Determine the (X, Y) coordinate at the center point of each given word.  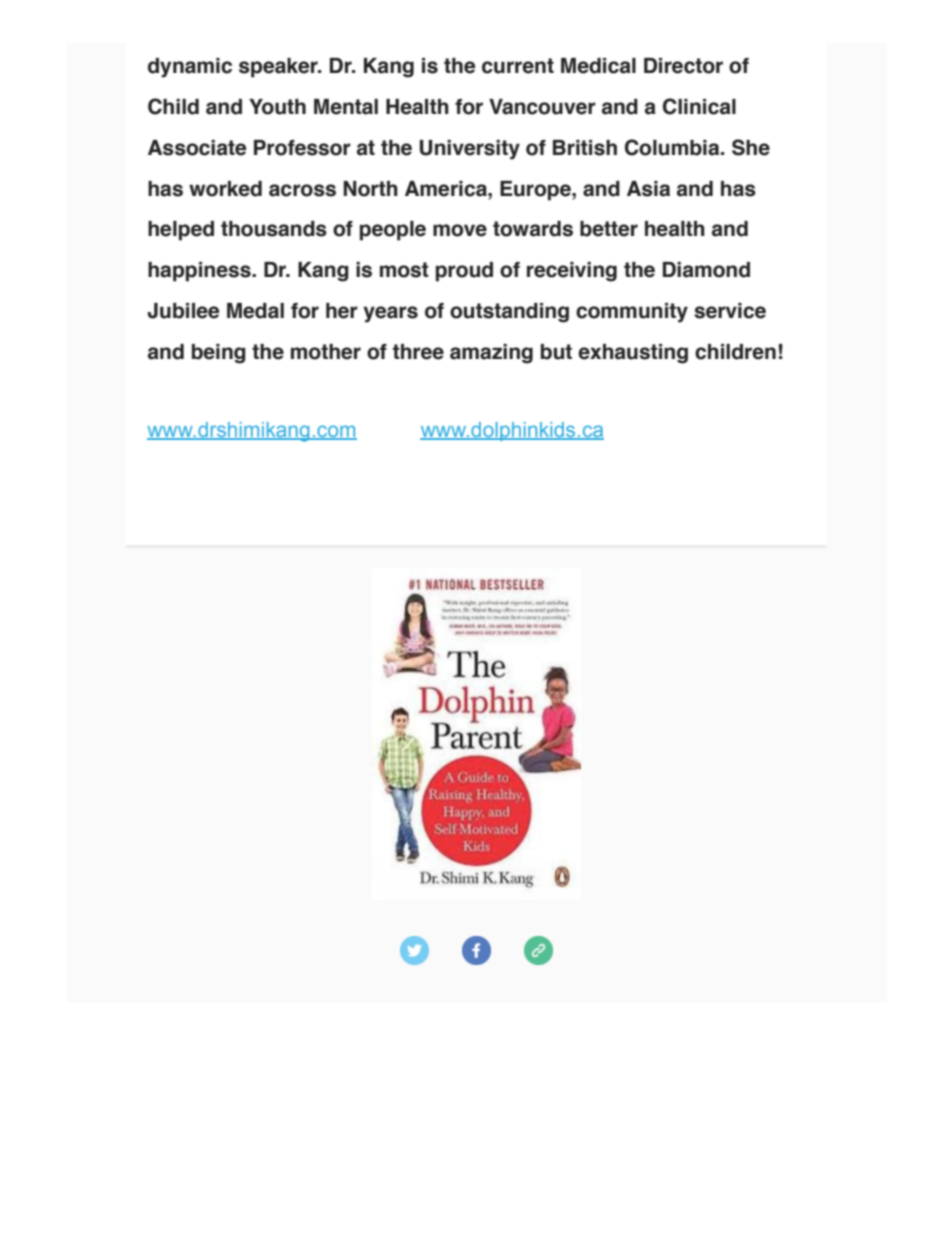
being (219, 354)
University (470, 150)
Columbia (673, 147)
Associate (197, 148)
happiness (200, 272)
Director (683, 66)
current (518, 66)
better (609, 229)
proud (464, 272)
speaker (279, 68)
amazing (491, 354)
